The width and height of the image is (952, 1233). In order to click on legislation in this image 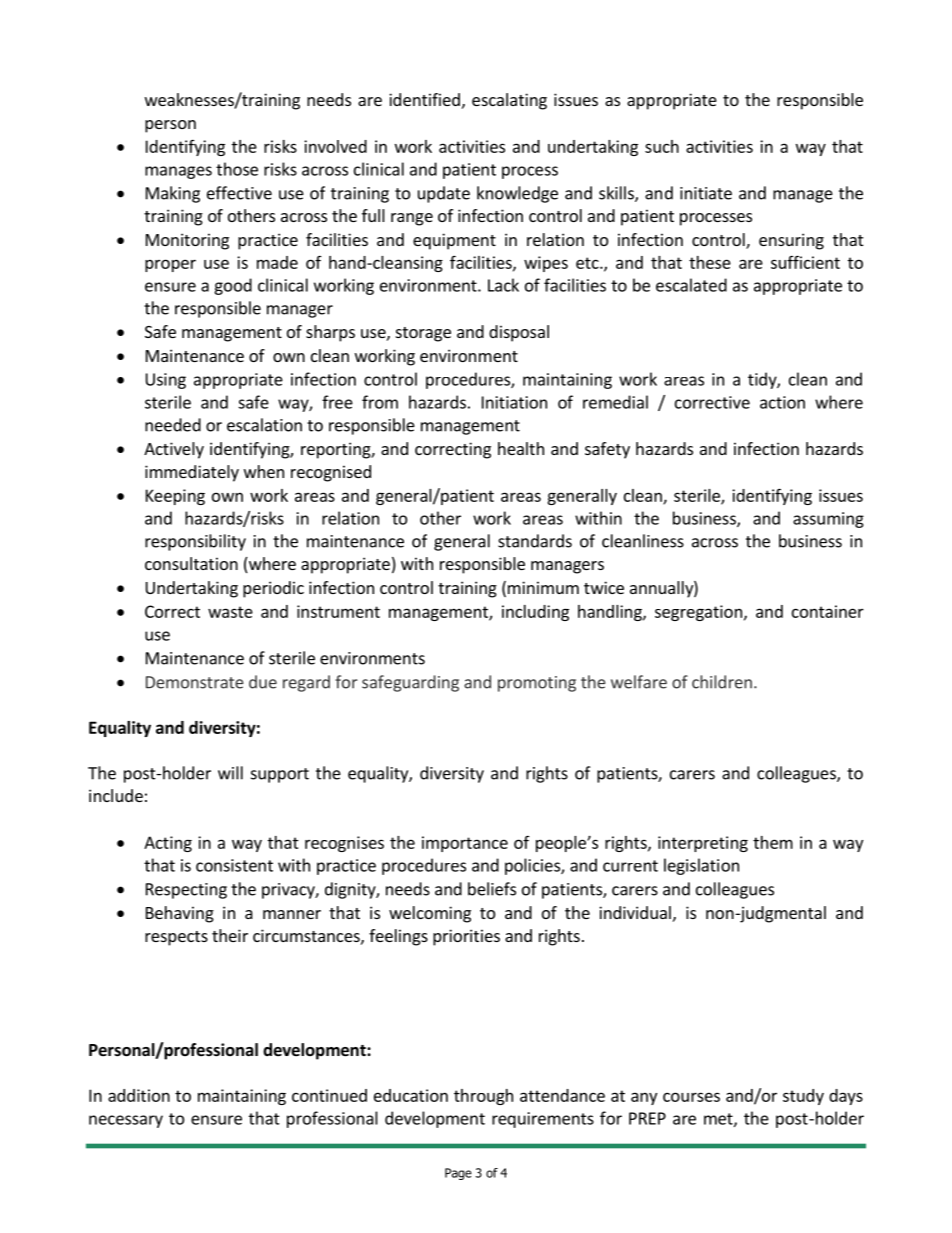, I will do `click(701, 866)`.
